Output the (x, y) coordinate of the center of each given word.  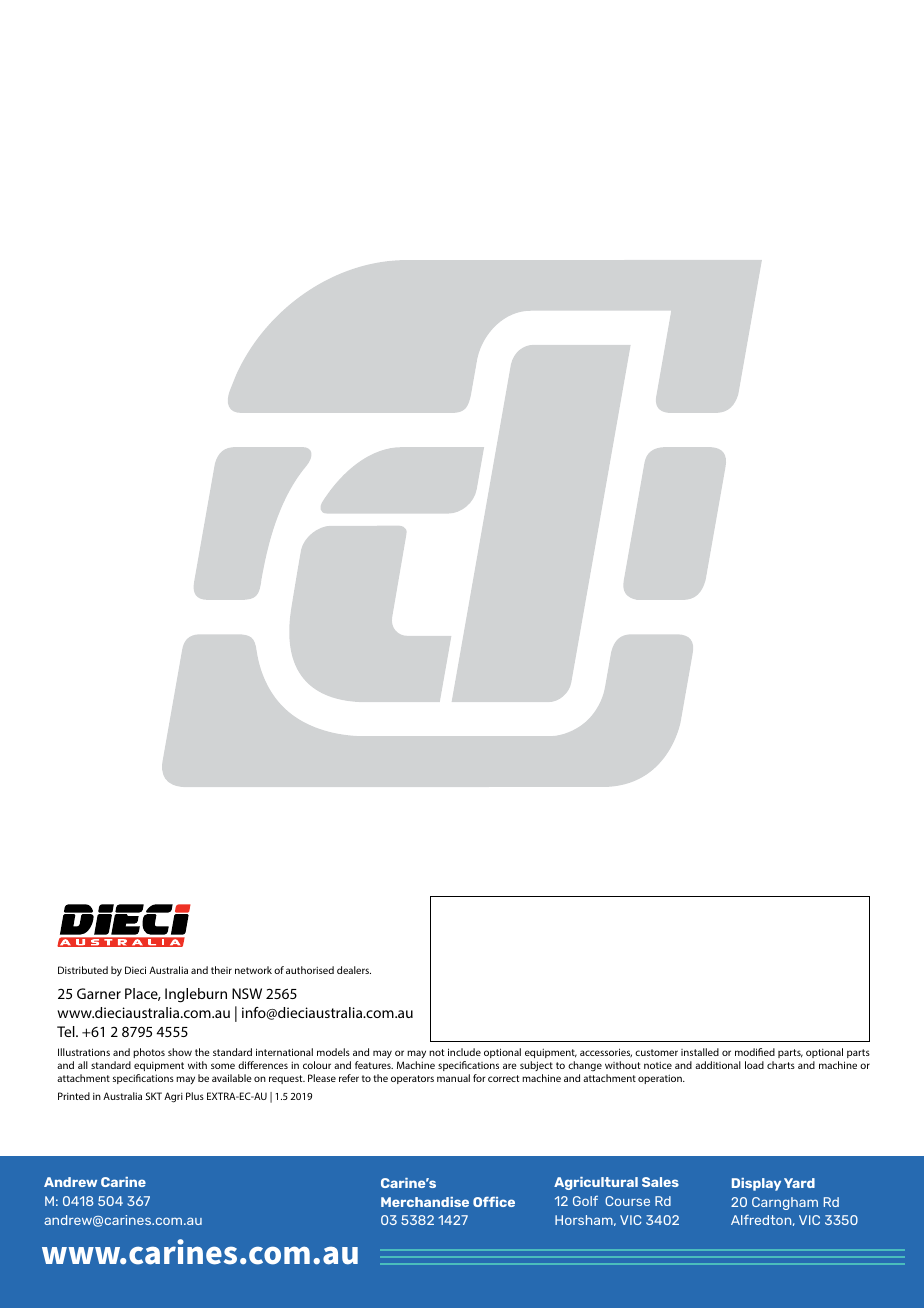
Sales (660, 1182)
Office (494, 1201)
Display (756, 1184)
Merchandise (425, 1202)
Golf (585, 1201)
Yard (799, 1183)
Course (627, 1201)
